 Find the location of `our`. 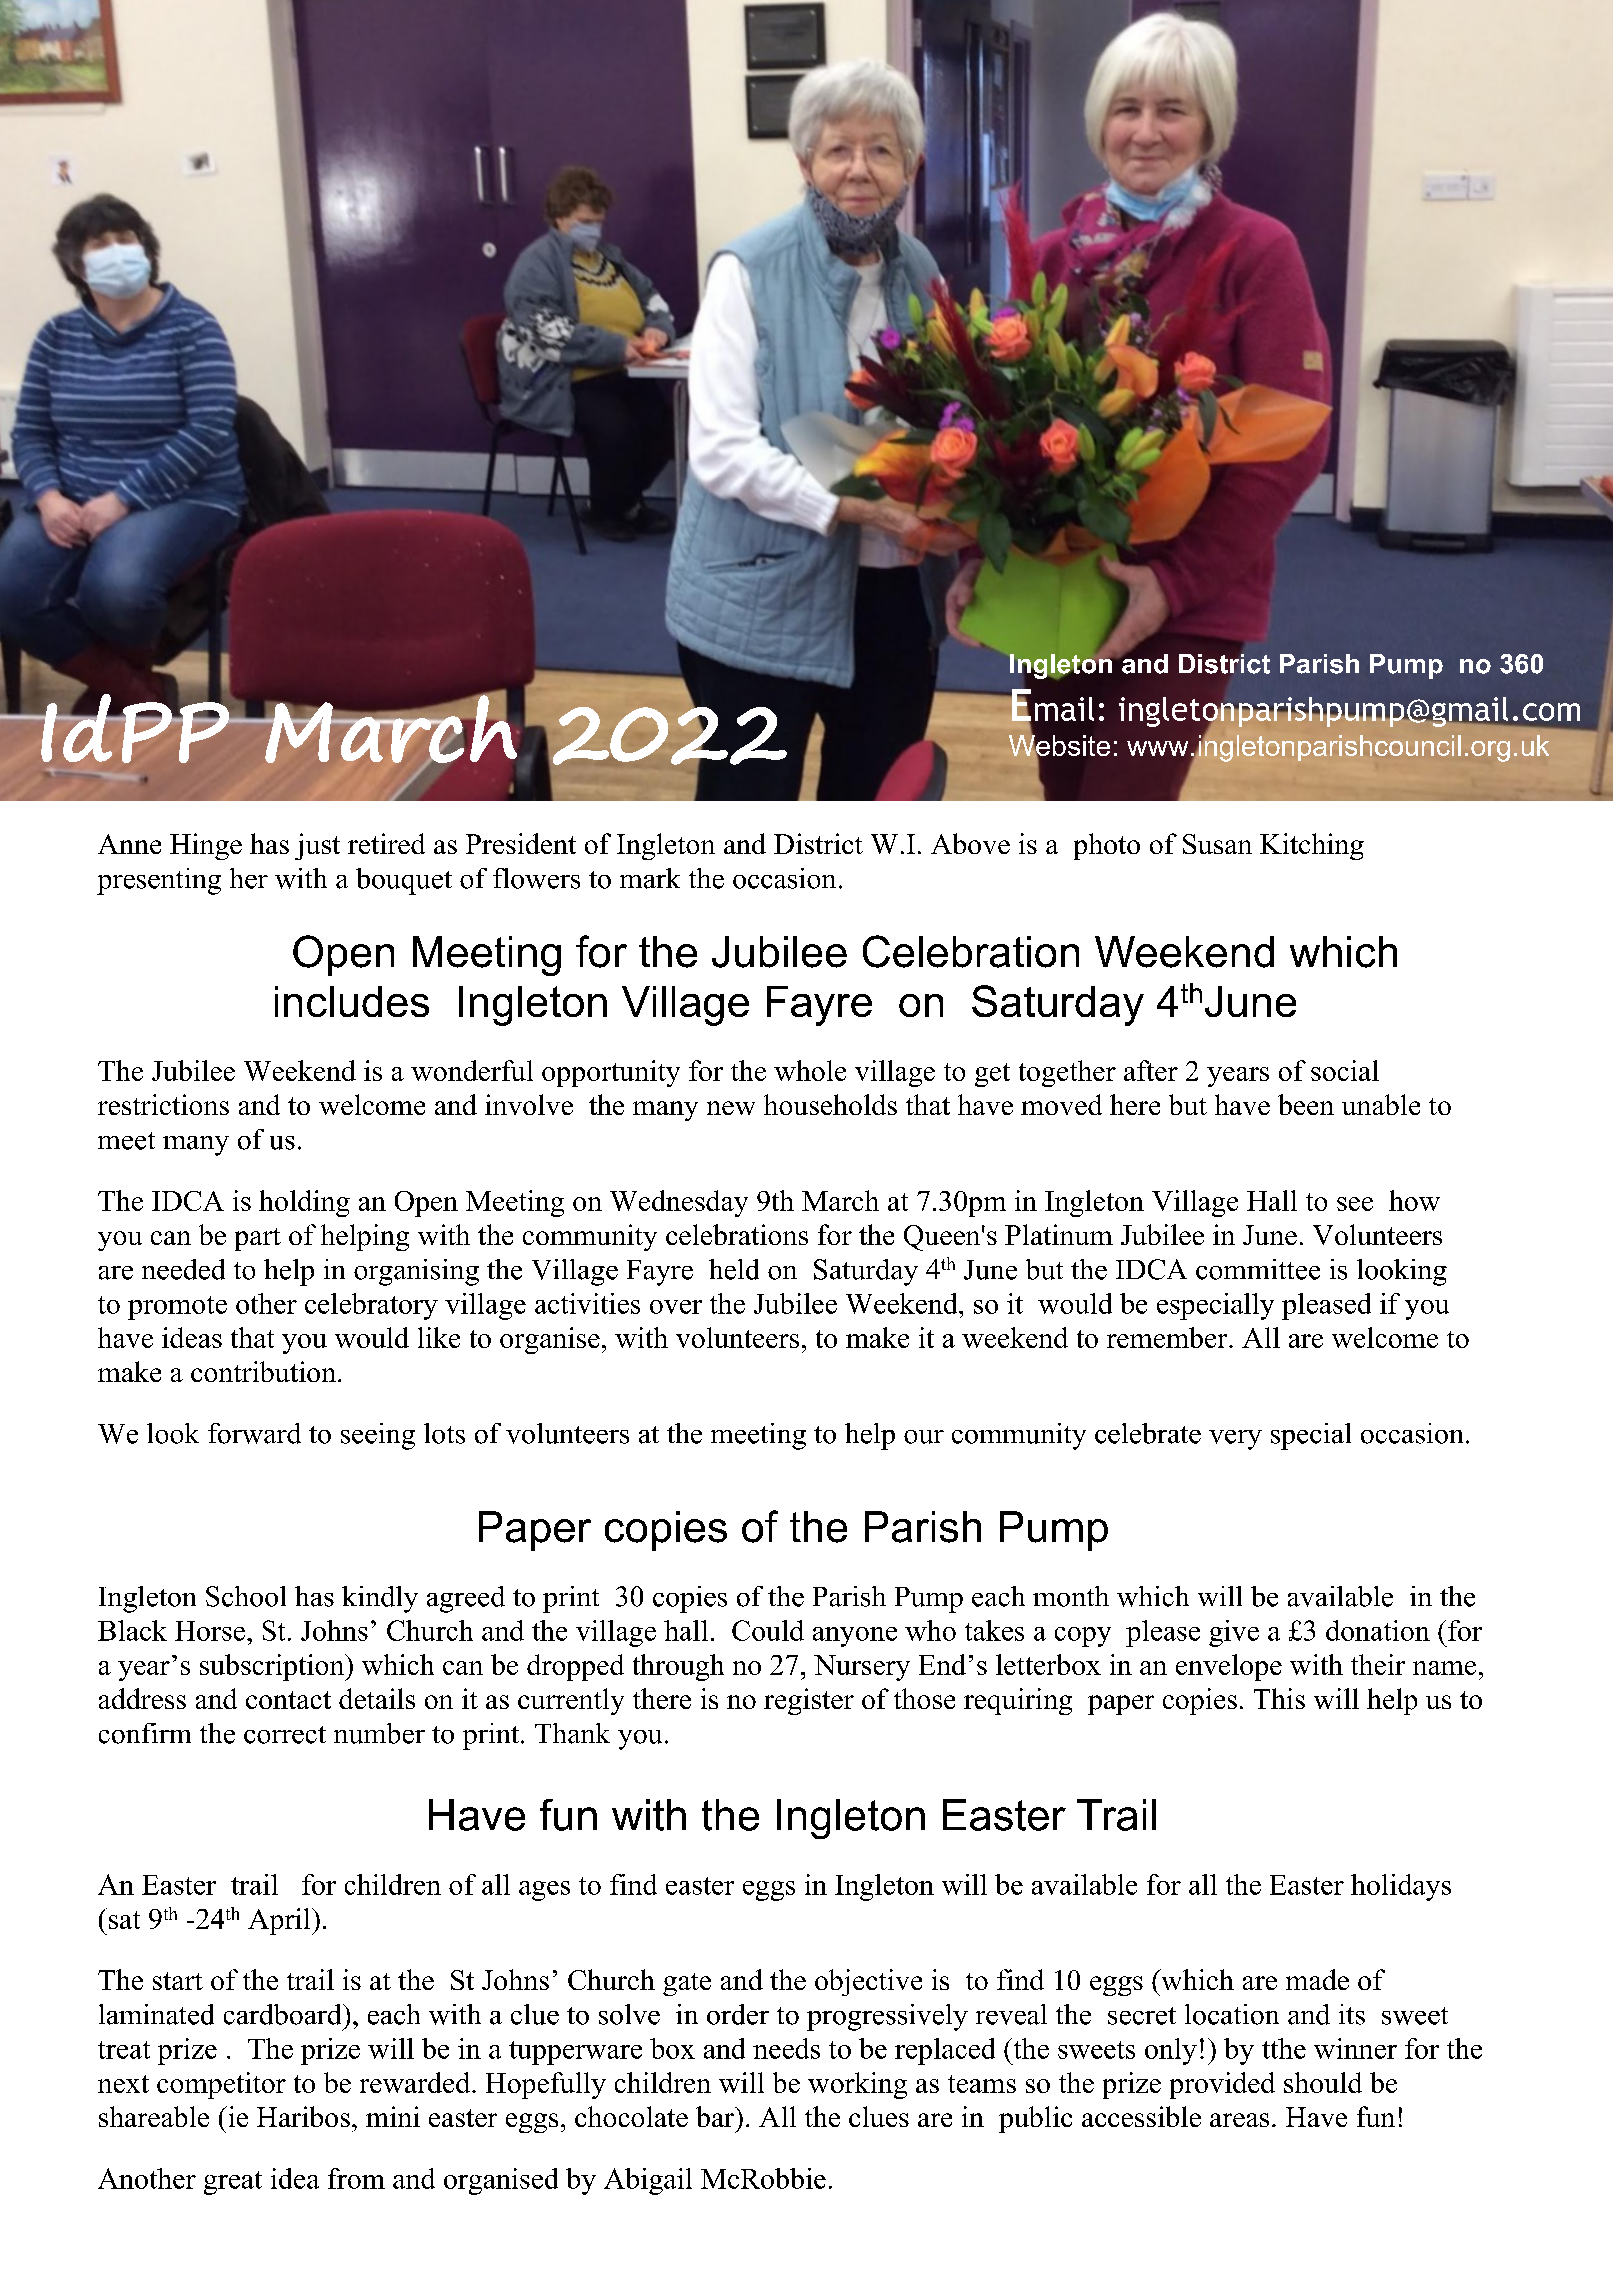

our is located at coordinates (924, 1437).
